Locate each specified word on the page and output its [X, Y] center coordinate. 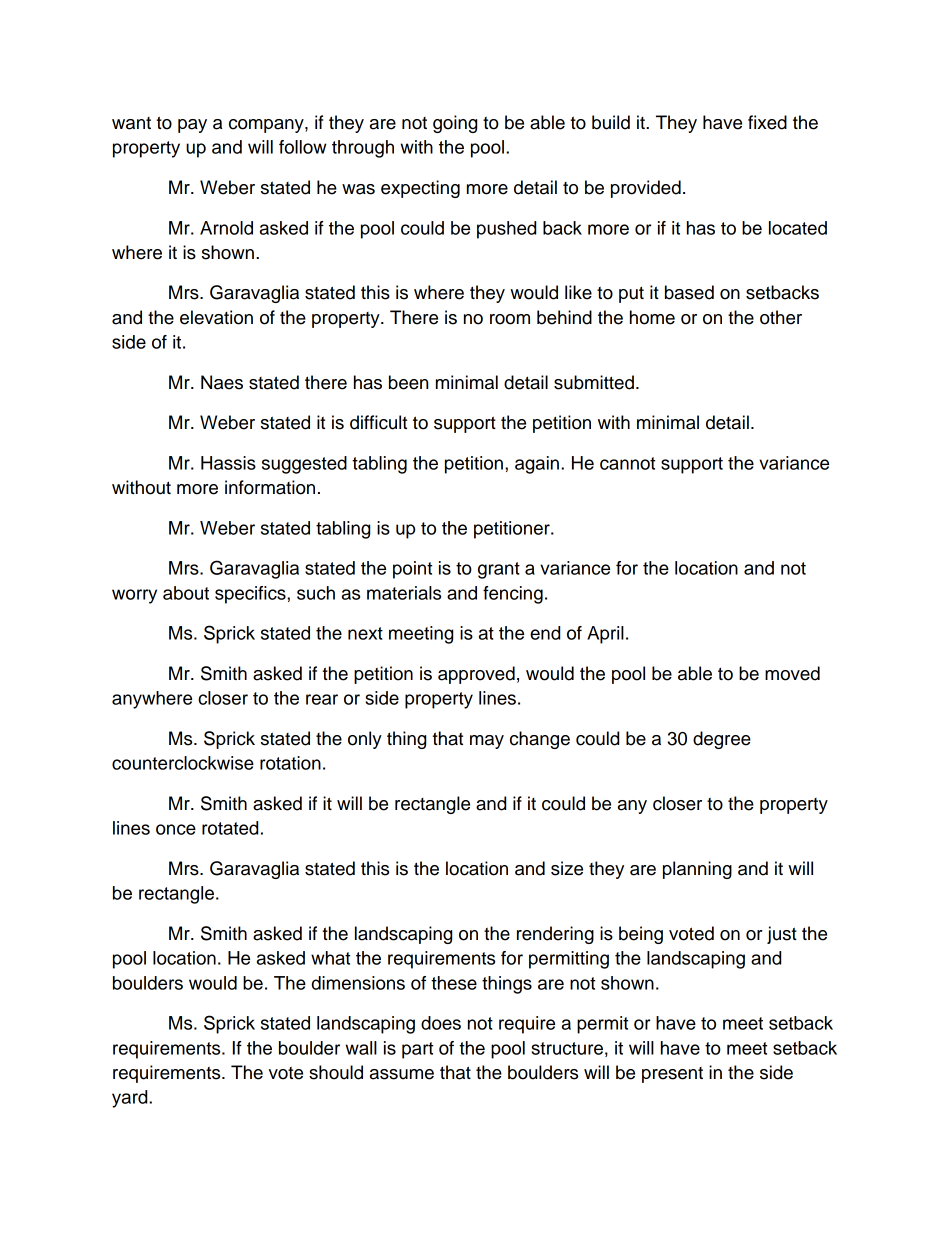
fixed [767, 122]
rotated [230, 828]
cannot [627, 463]
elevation [216, 317]
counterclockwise [183, 763]
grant [499, 570]
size [567, 868]
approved [476, 675]
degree [722, 740]
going [455, 124]
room [510, 319]
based [689, 292]
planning [697, 870]
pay [192, 126]
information [270, 487]
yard [131, 1099]
